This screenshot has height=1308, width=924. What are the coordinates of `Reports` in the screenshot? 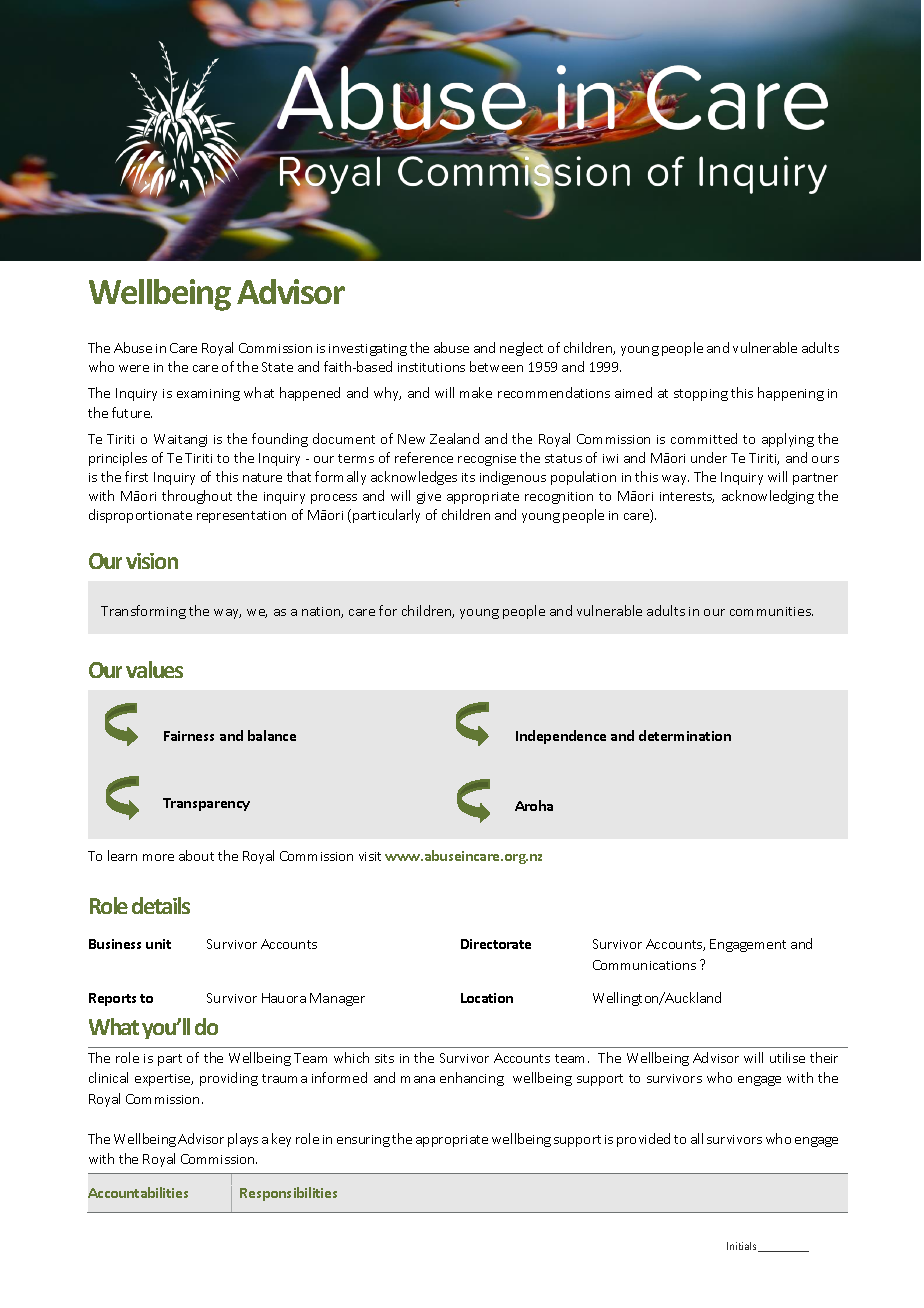 It's located at (112, 999).
